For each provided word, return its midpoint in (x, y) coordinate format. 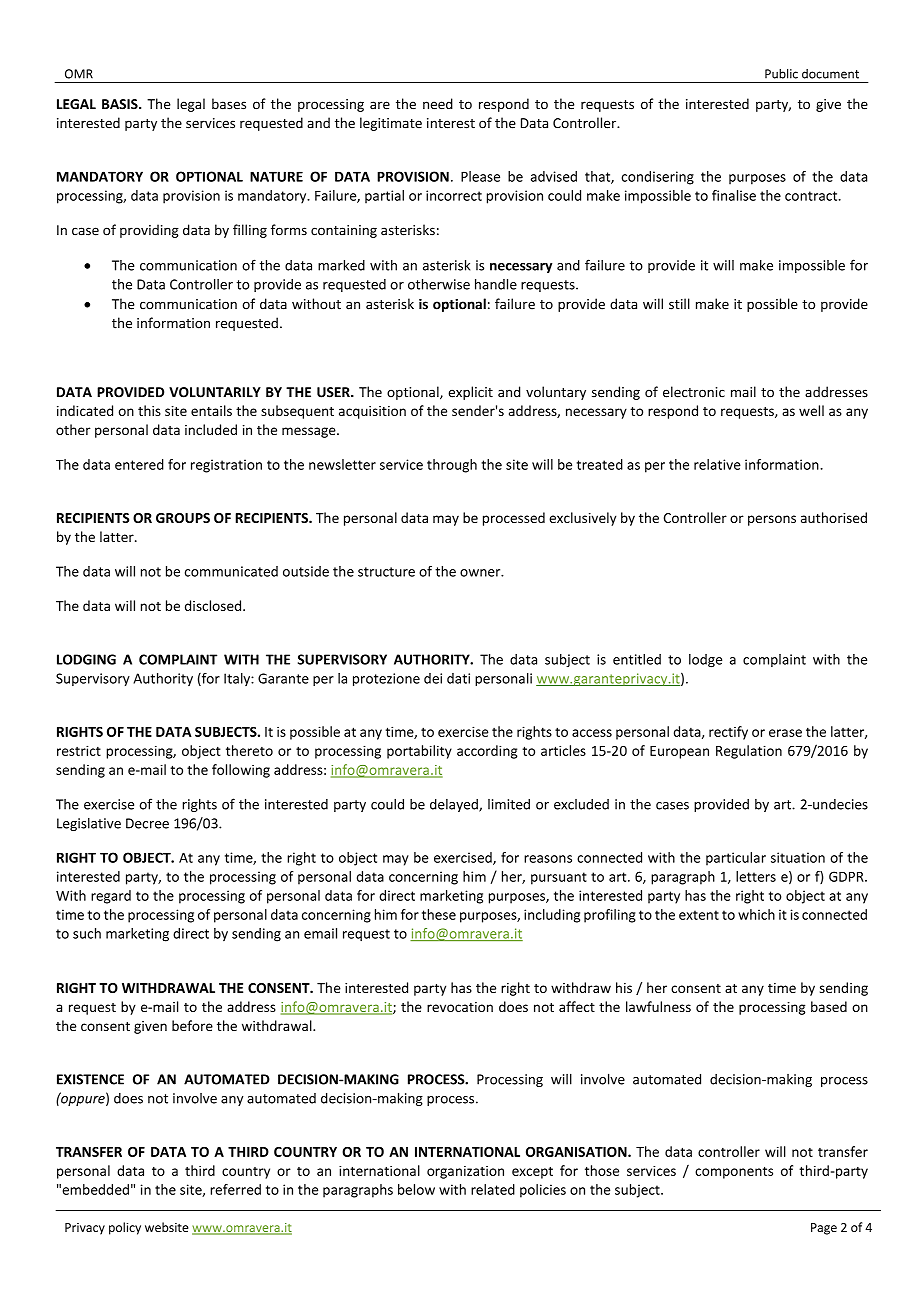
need (438, 104)
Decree (147, 823)
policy (125, 1228)
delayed (455, 805)
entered (139, 464)
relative (717, 464)
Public (781, 74)
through (452, 466)
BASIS (121, 104)
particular (736, 859)
